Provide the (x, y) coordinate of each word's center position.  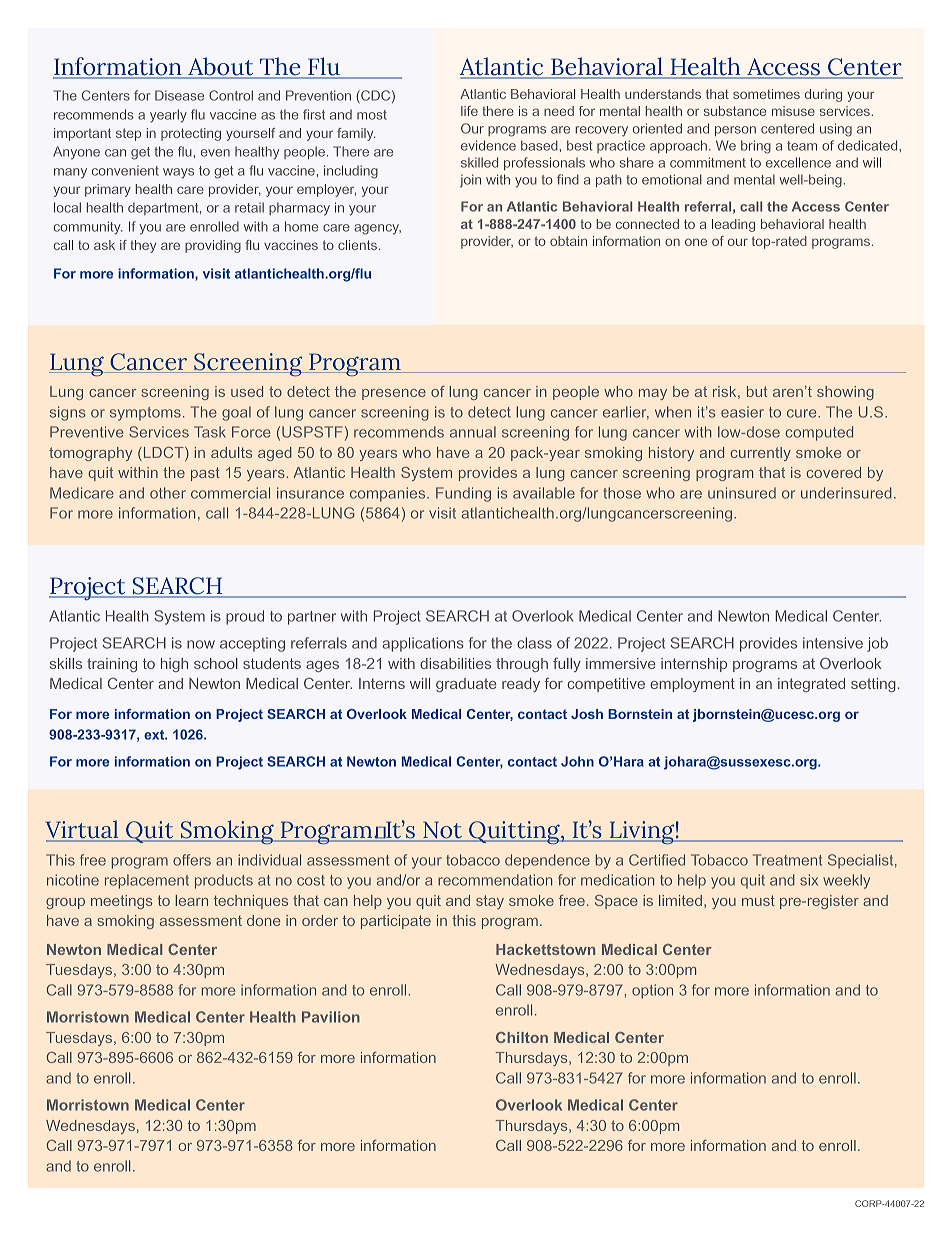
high (174, 665)
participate (396, 922)
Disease (179, 95)
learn (191, 900)
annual (473, 432)
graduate (466, 685)
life (469, 111)
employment (692, 685)
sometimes (766, 94)
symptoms (145, 414)
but (757, 391)
